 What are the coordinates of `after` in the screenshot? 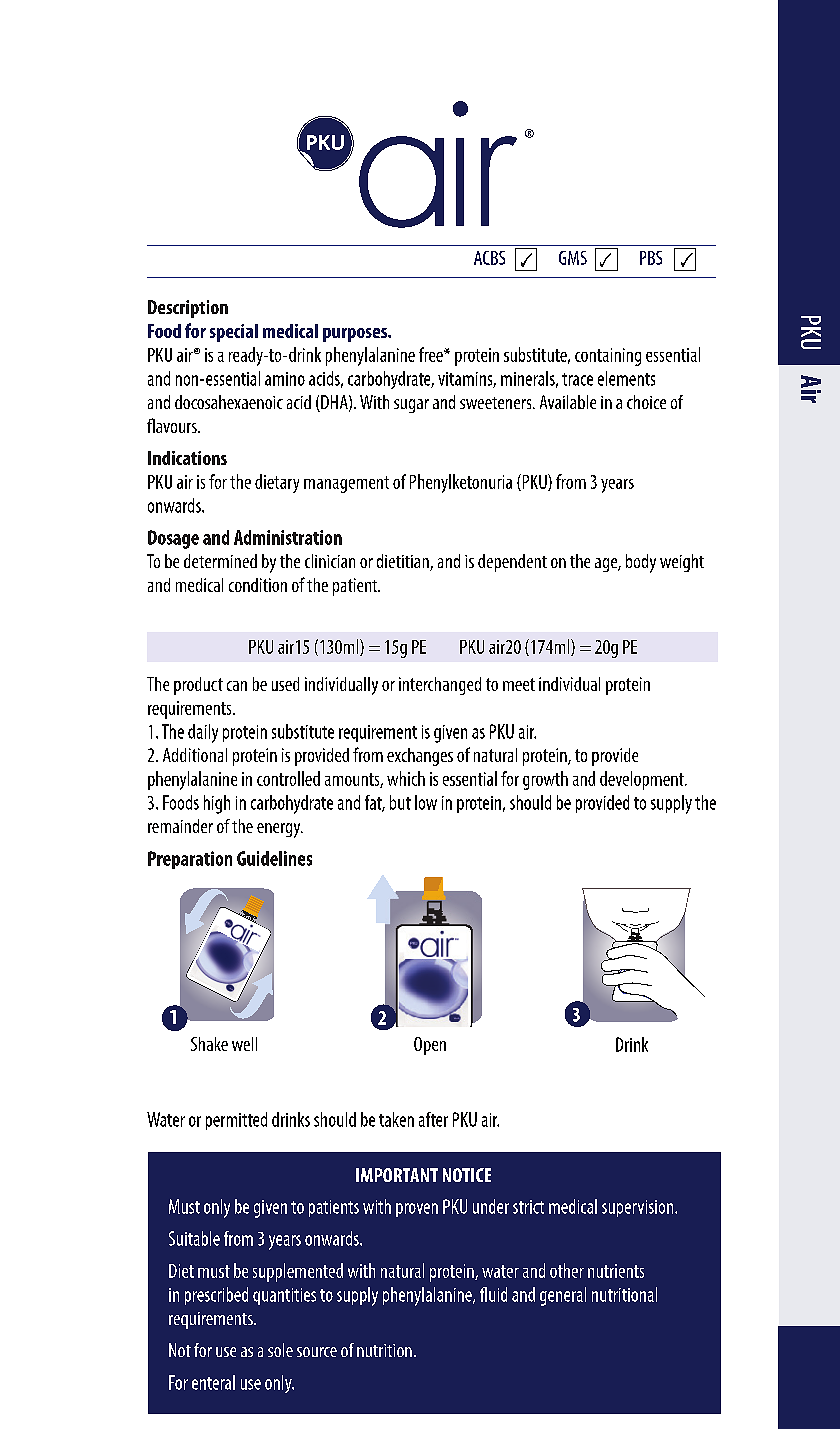 It's located at (433, 1119).
